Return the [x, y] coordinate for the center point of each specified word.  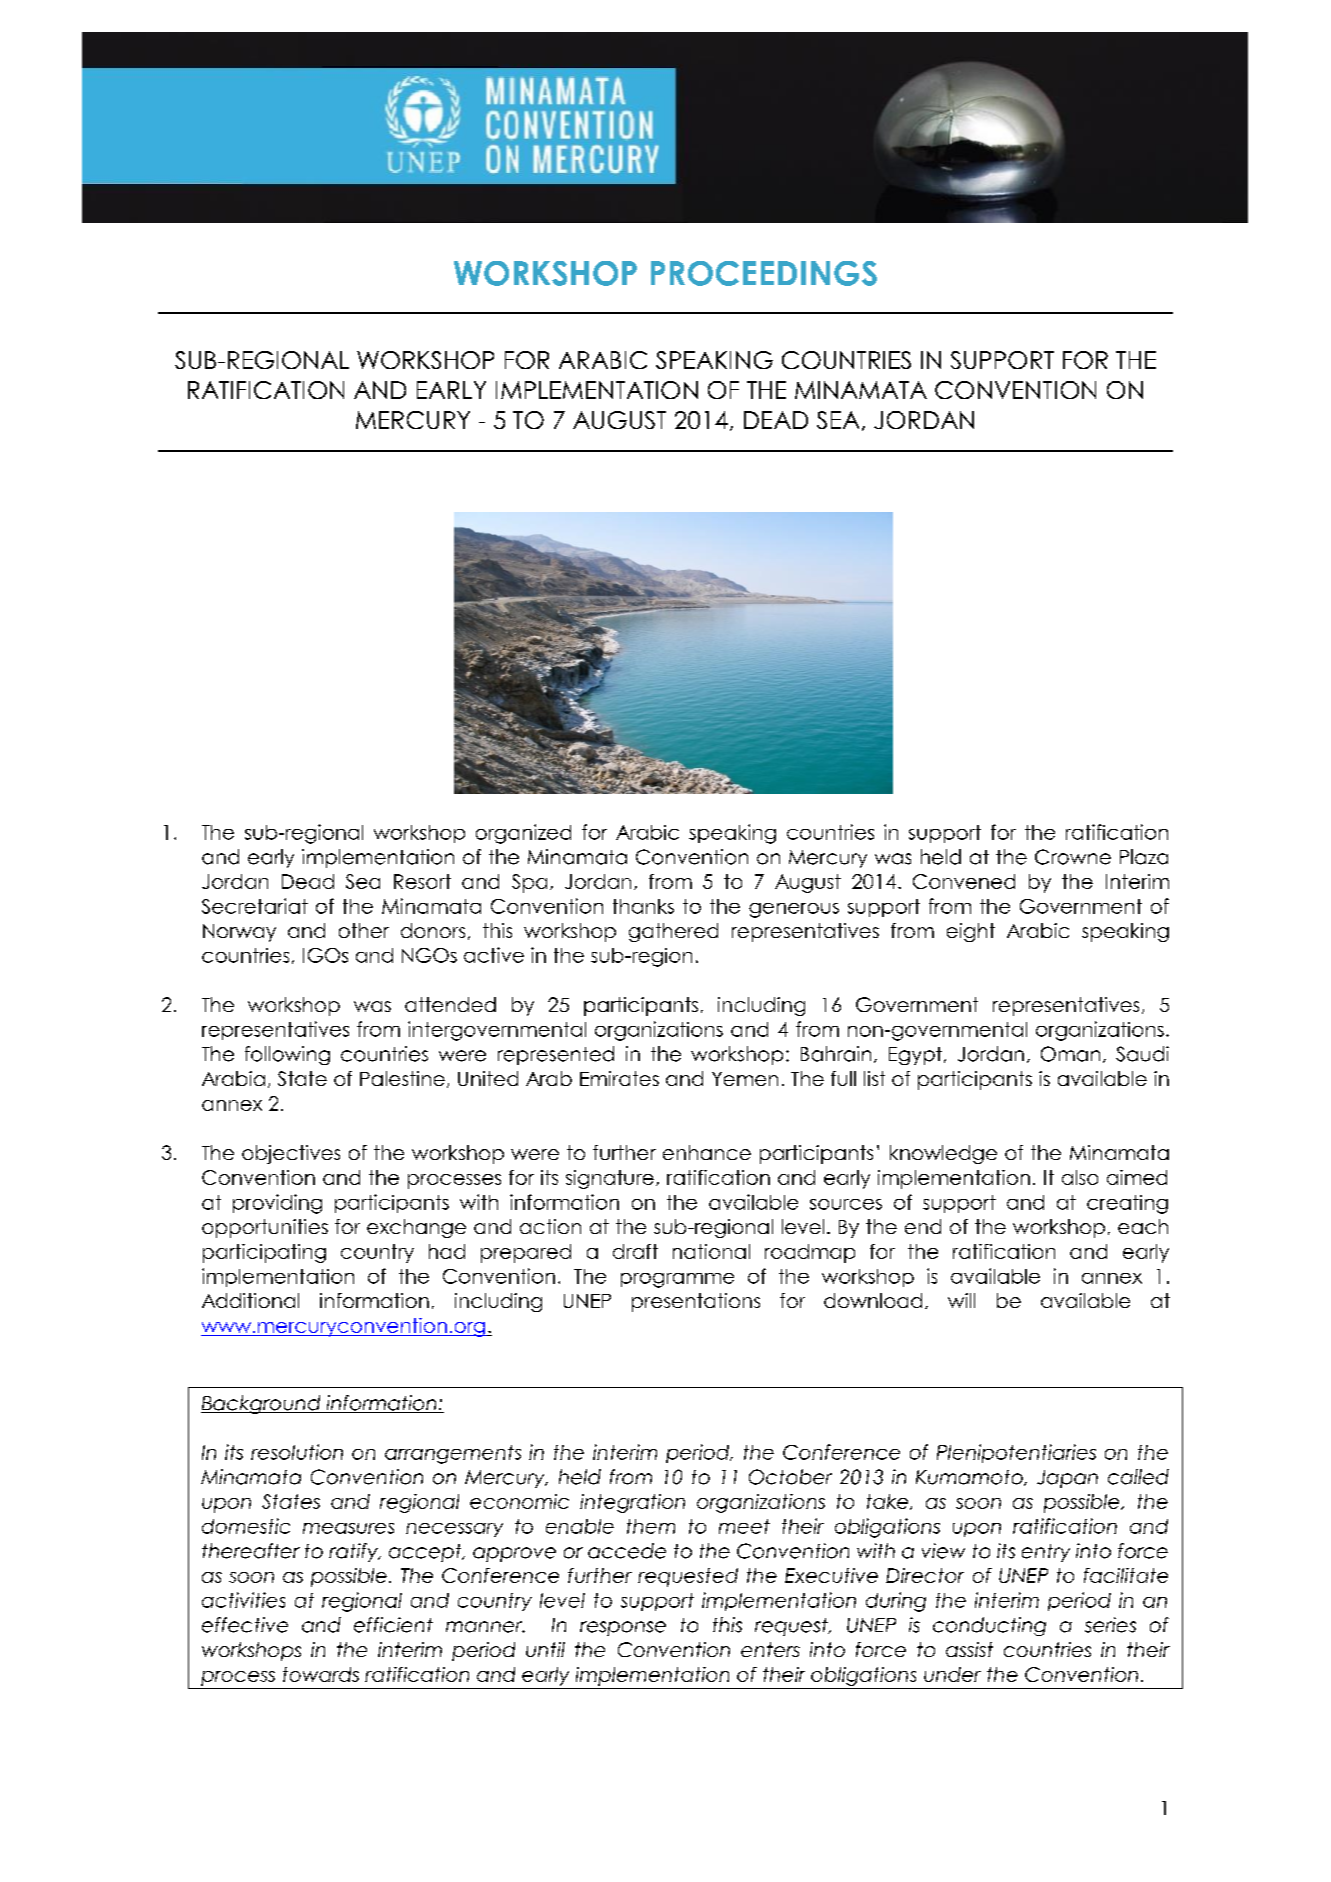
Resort [422, 881]
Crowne [1073, 857]
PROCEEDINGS [764, 273]
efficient [393, 1625]
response [623, 1628]
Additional [250, 1300]
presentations [696, 1302]
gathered [673, 932]
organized [523, 834]
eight [971, 932]
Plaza [1144, 857]
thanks [643, 906]
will [961, 1300]
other [364, 930]
